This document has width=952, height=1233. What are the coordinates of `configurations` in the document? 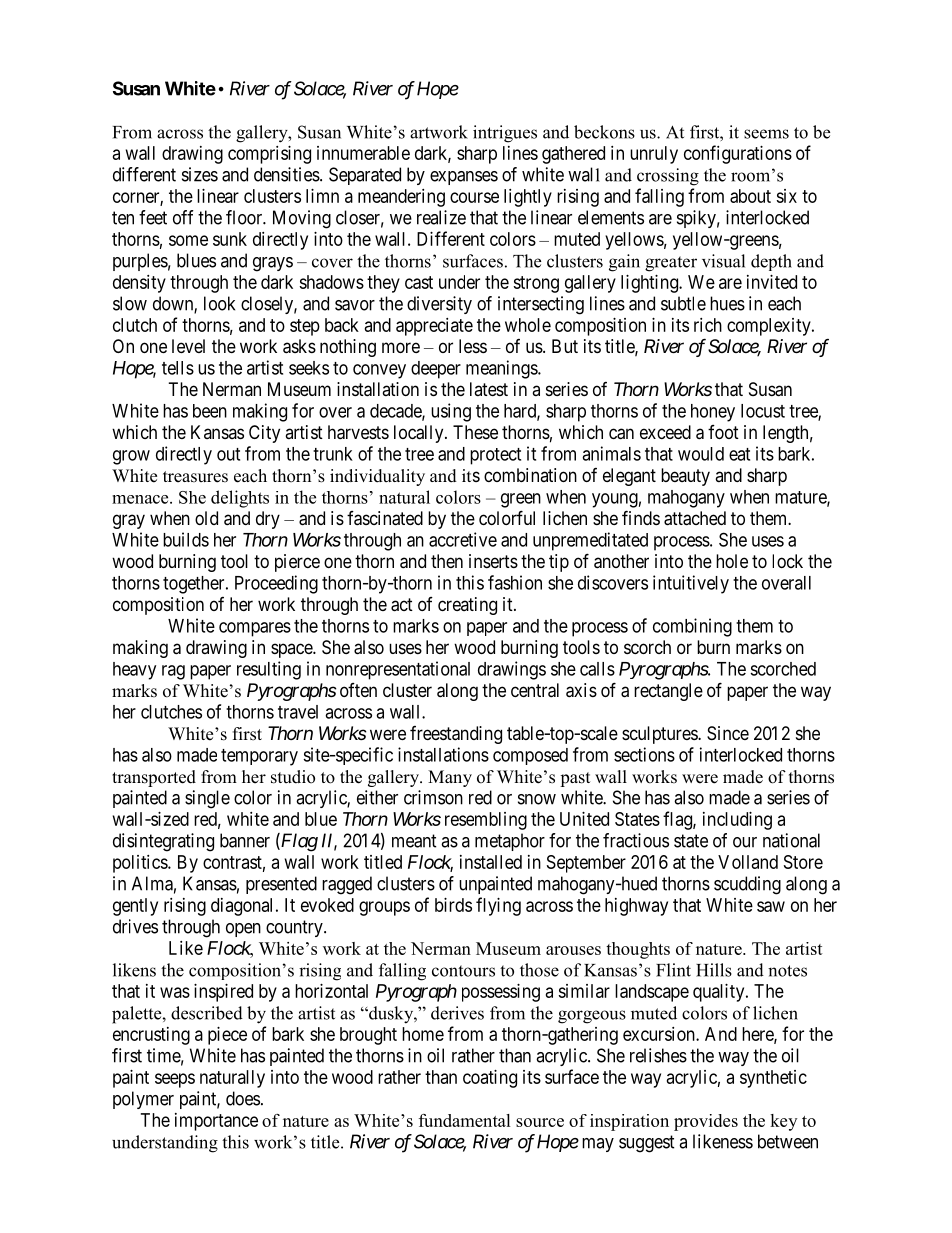 It's located at (738, 154).
